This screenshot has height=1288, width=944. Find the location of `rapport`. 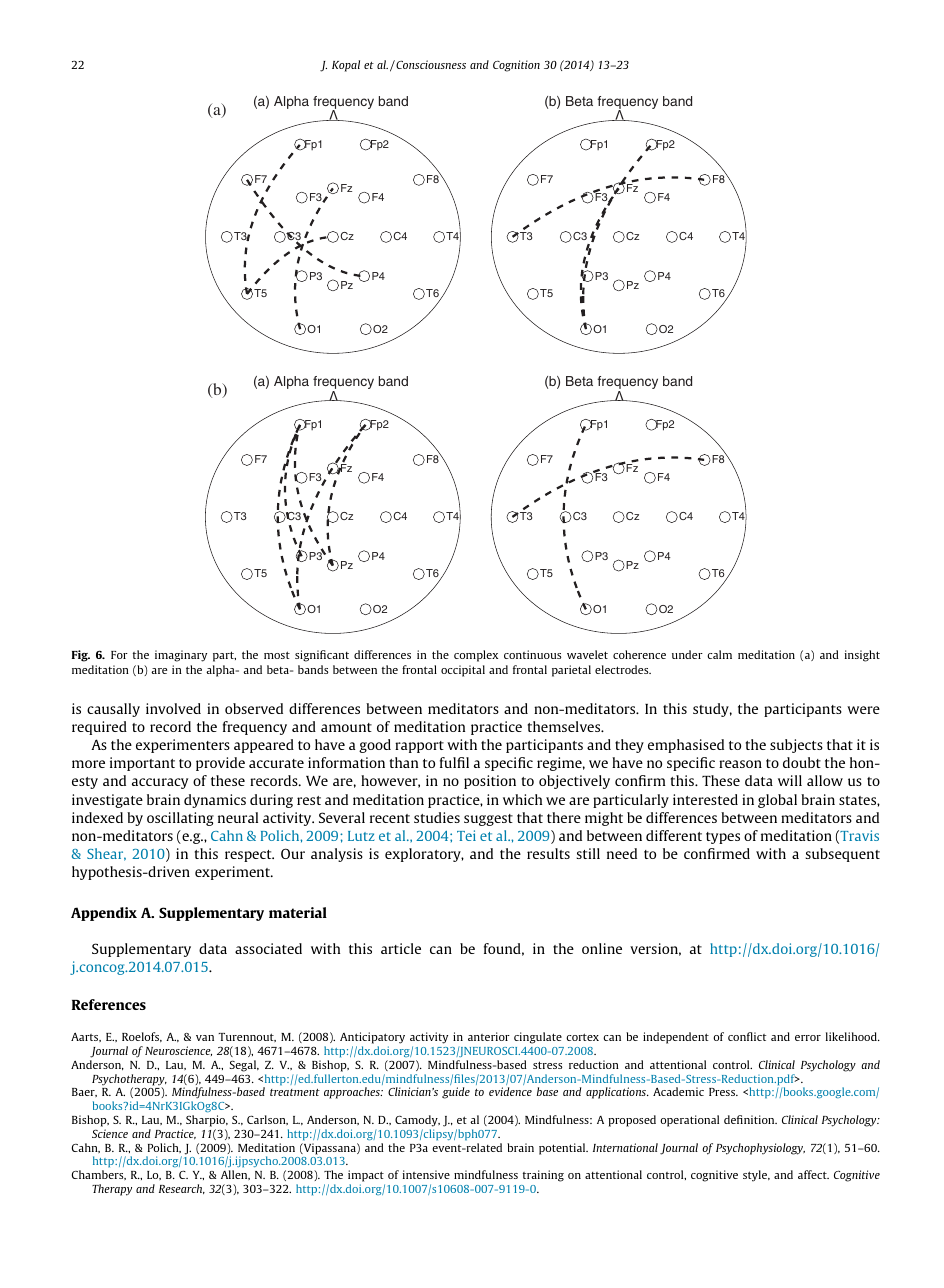

rapport is located at coordinates (419, 747).
